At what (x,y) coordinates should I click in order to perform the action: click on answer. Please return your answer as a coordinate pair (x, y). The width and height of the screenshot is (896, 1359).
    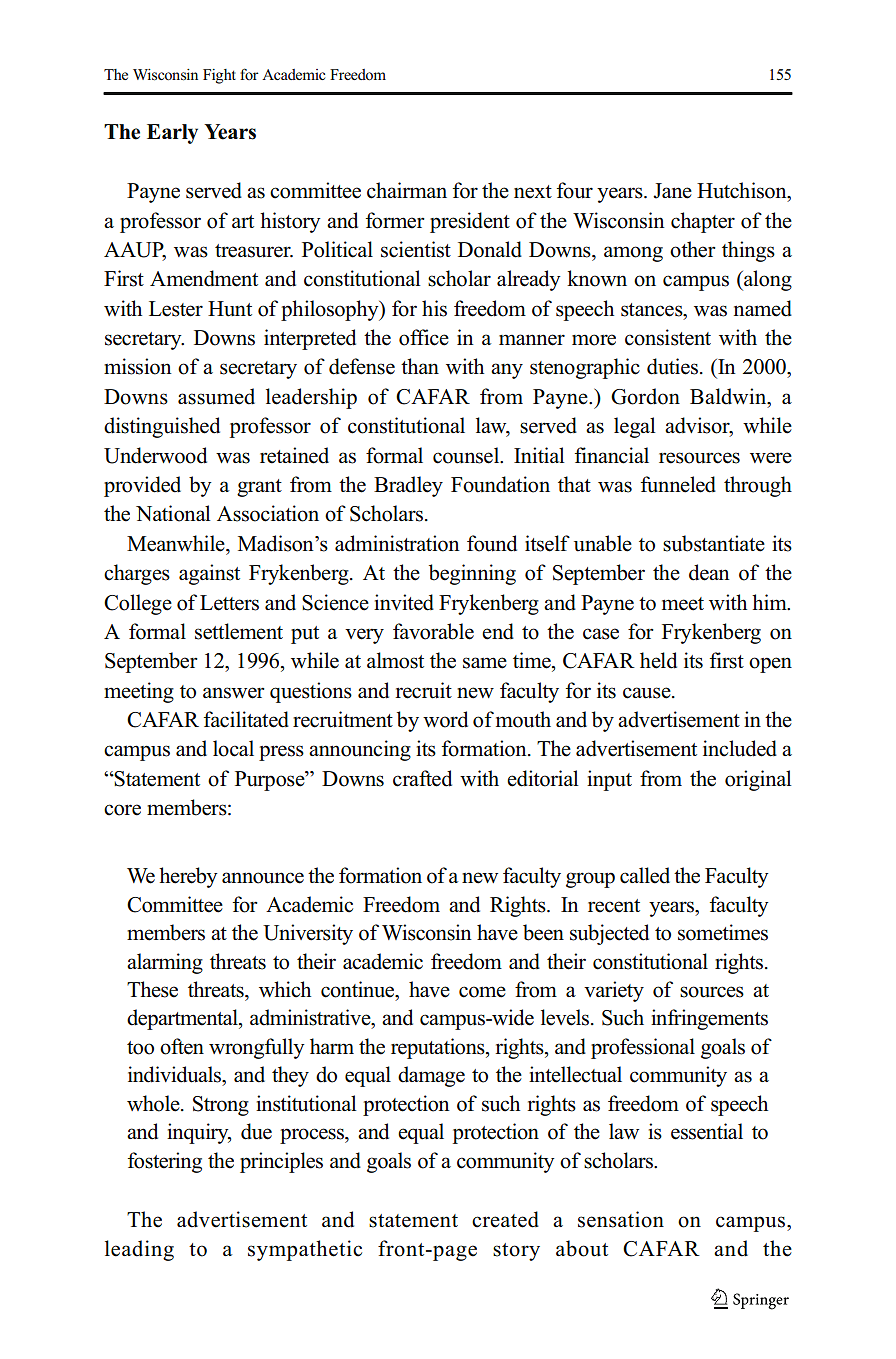
    Looking at the image, I should click on (234, 693).
